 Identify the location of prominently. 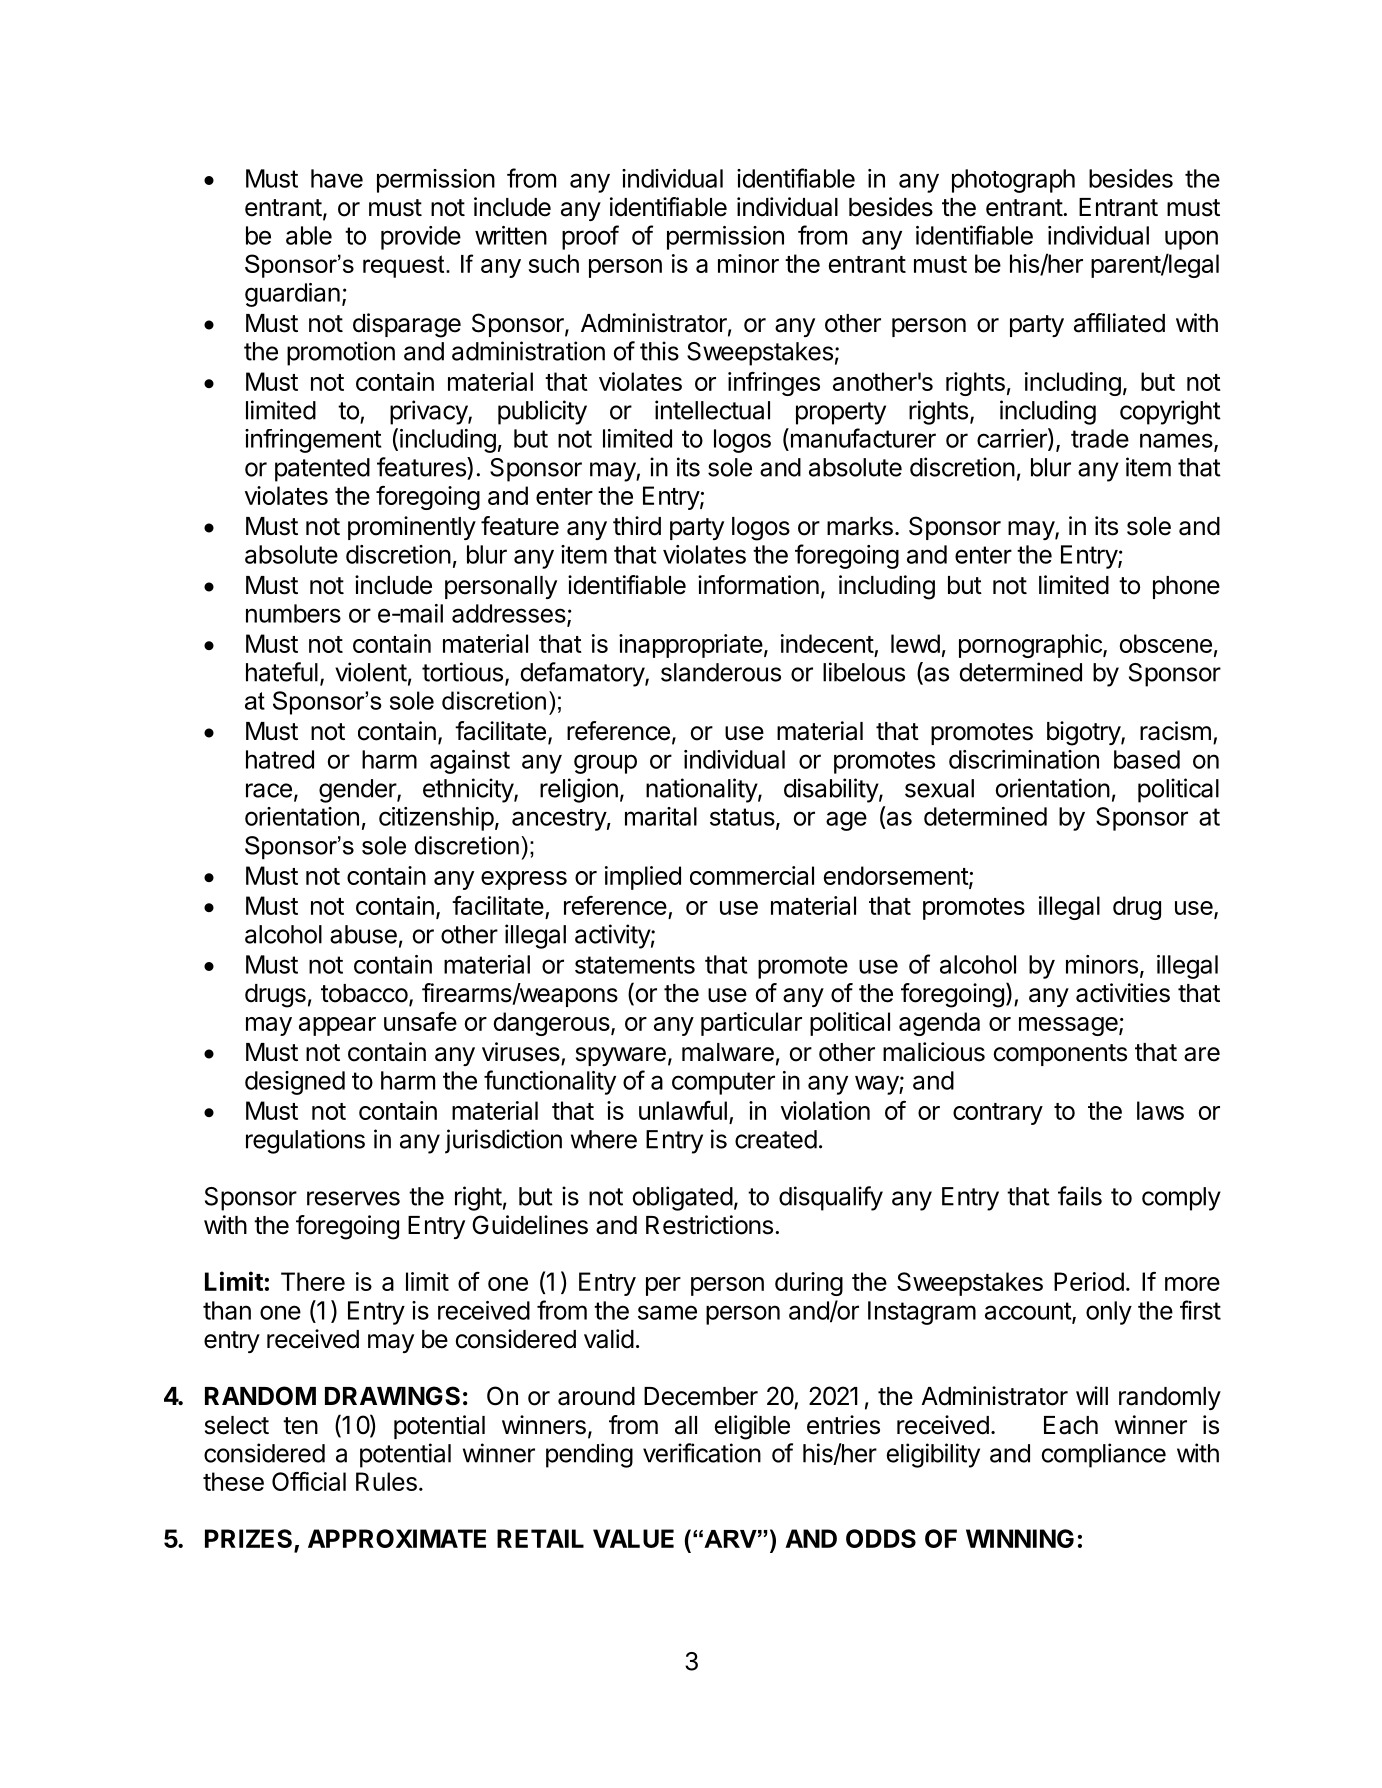
(412, 528).
